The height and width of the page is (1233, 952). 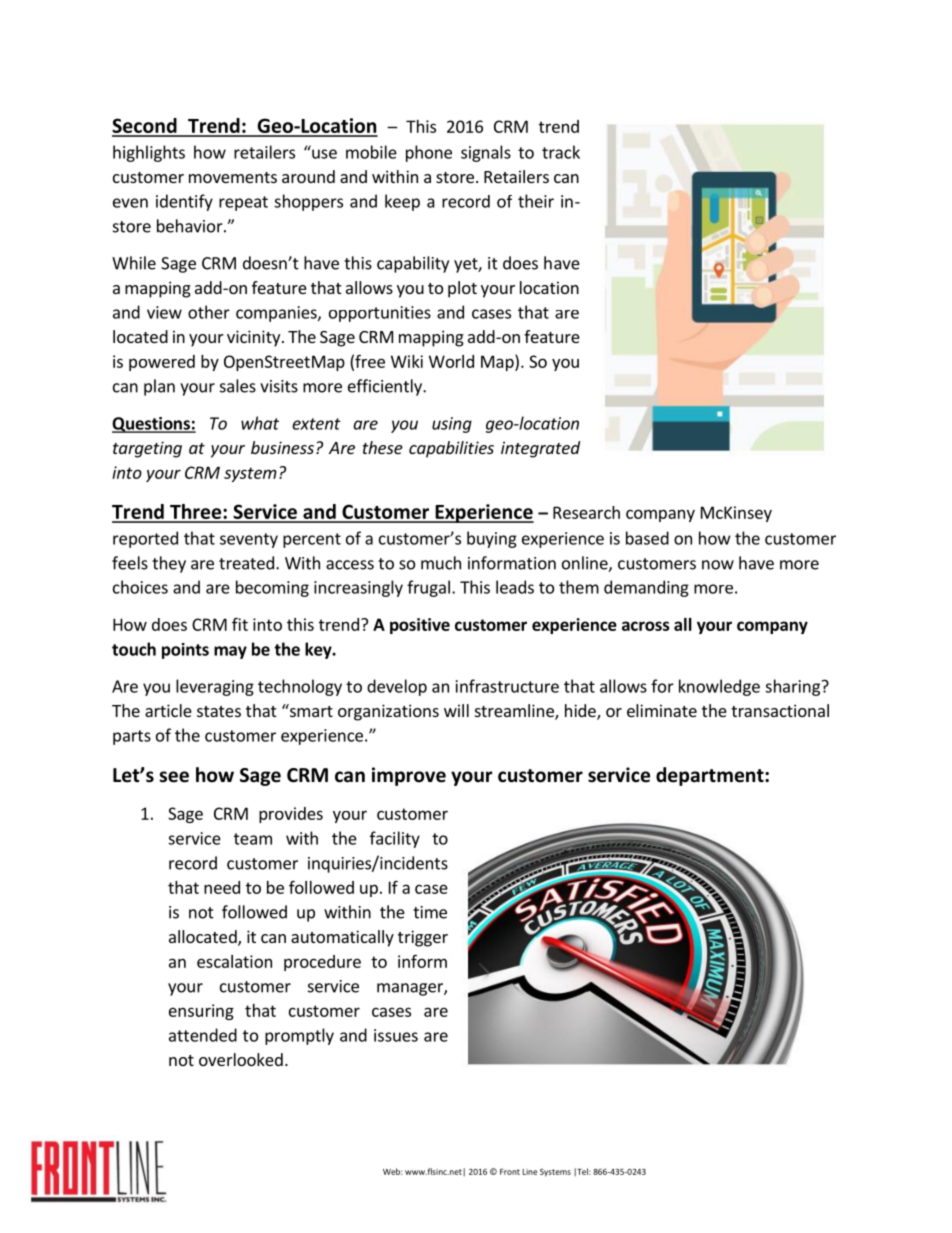 I want to click on track, so click(x=561, y=152).
